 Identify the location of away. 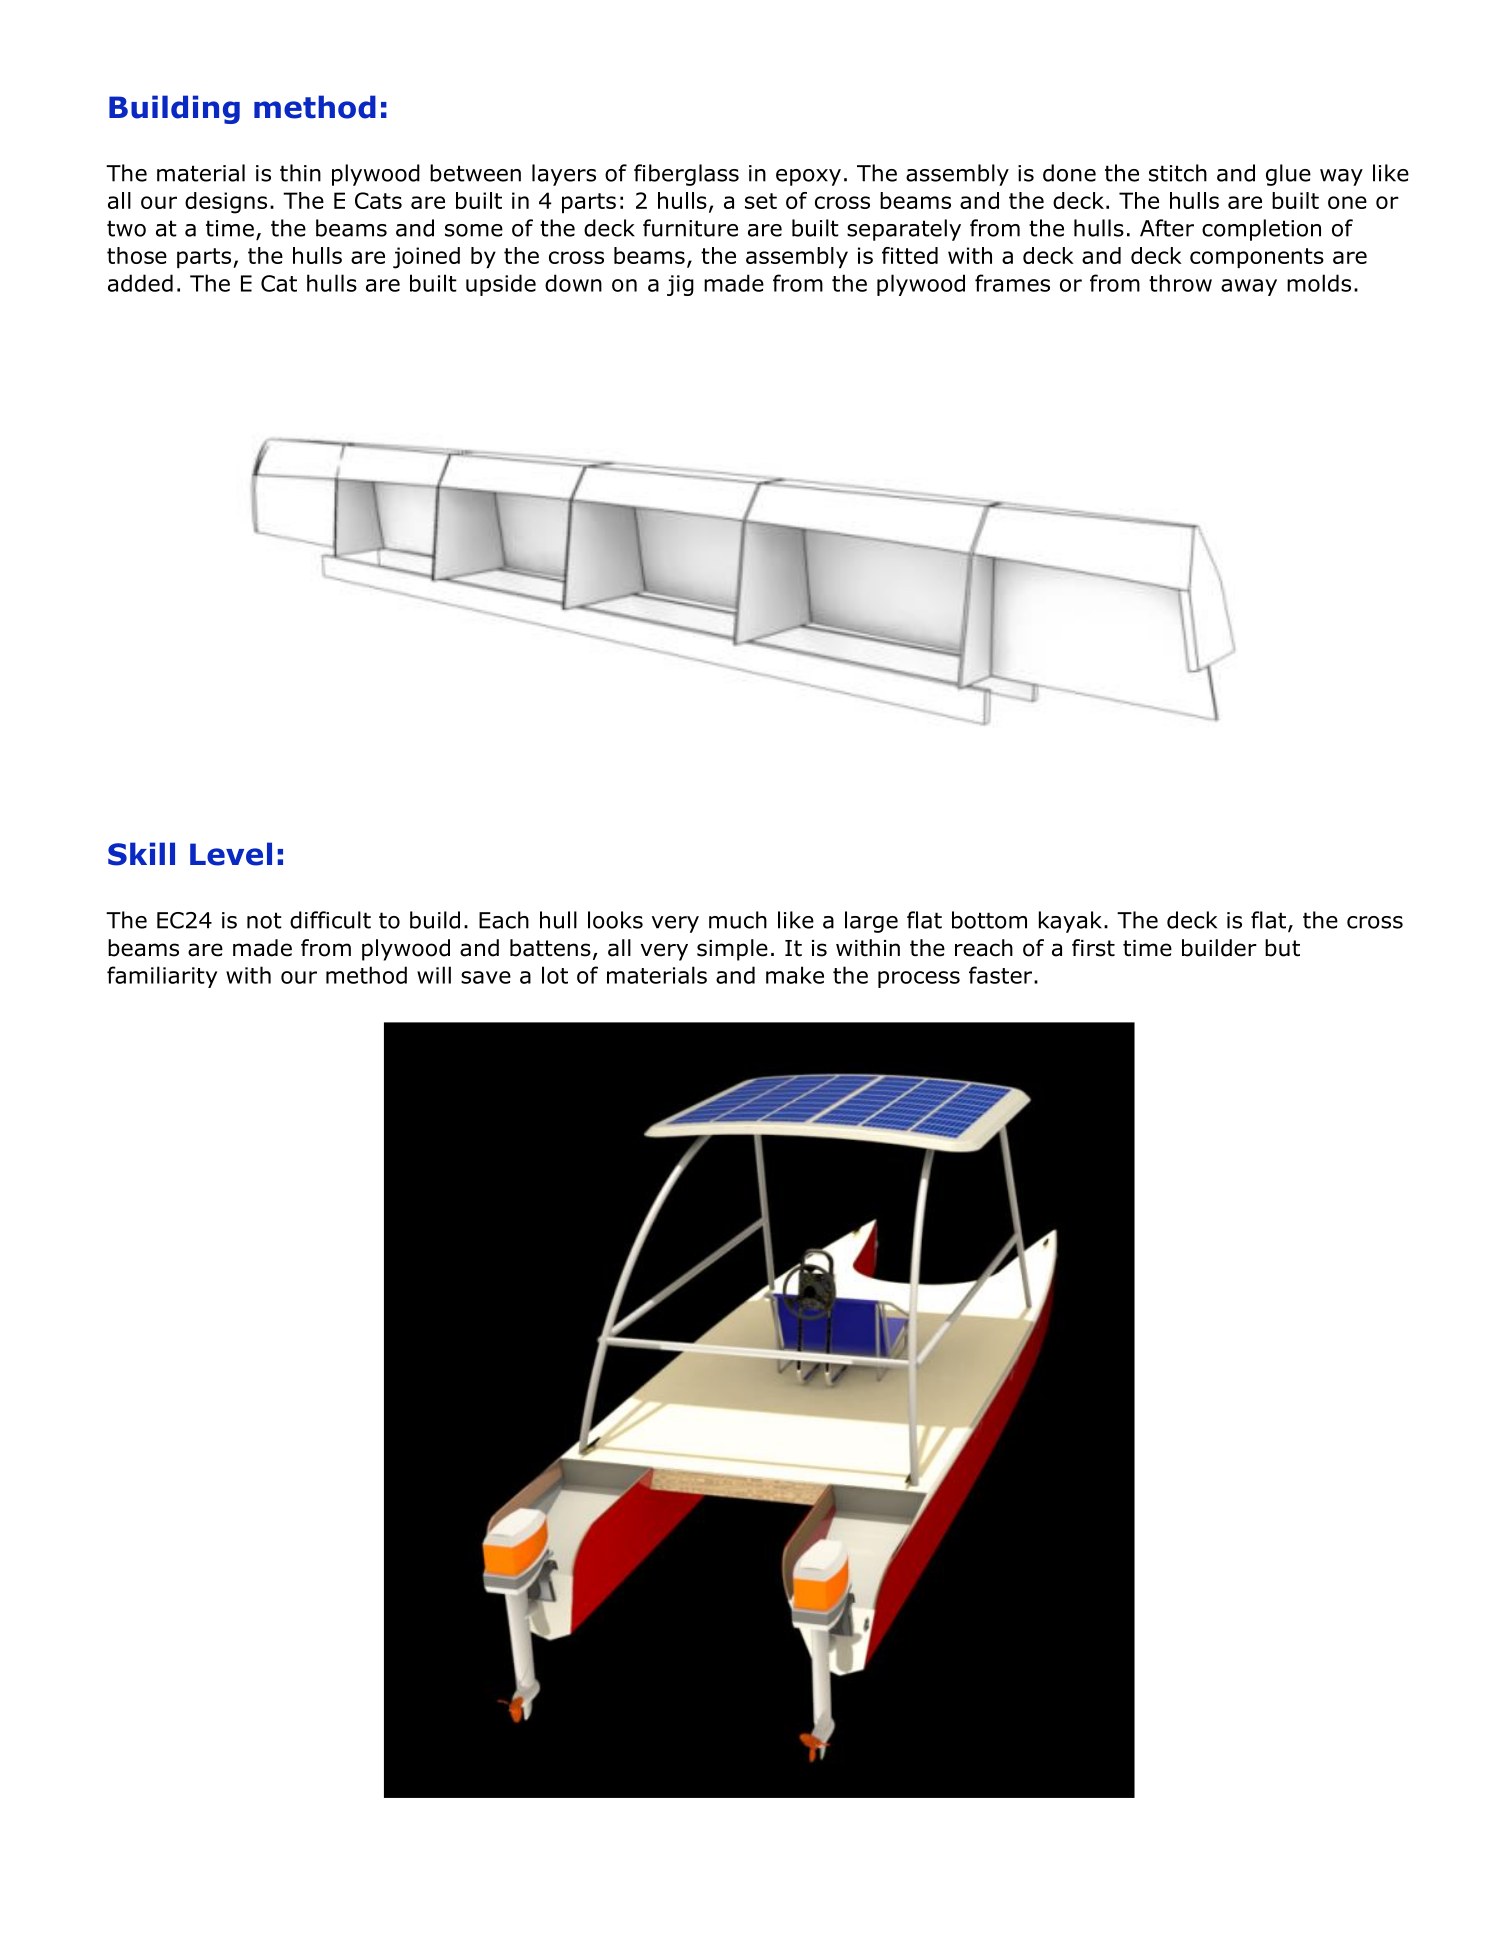
(1249, 287).
